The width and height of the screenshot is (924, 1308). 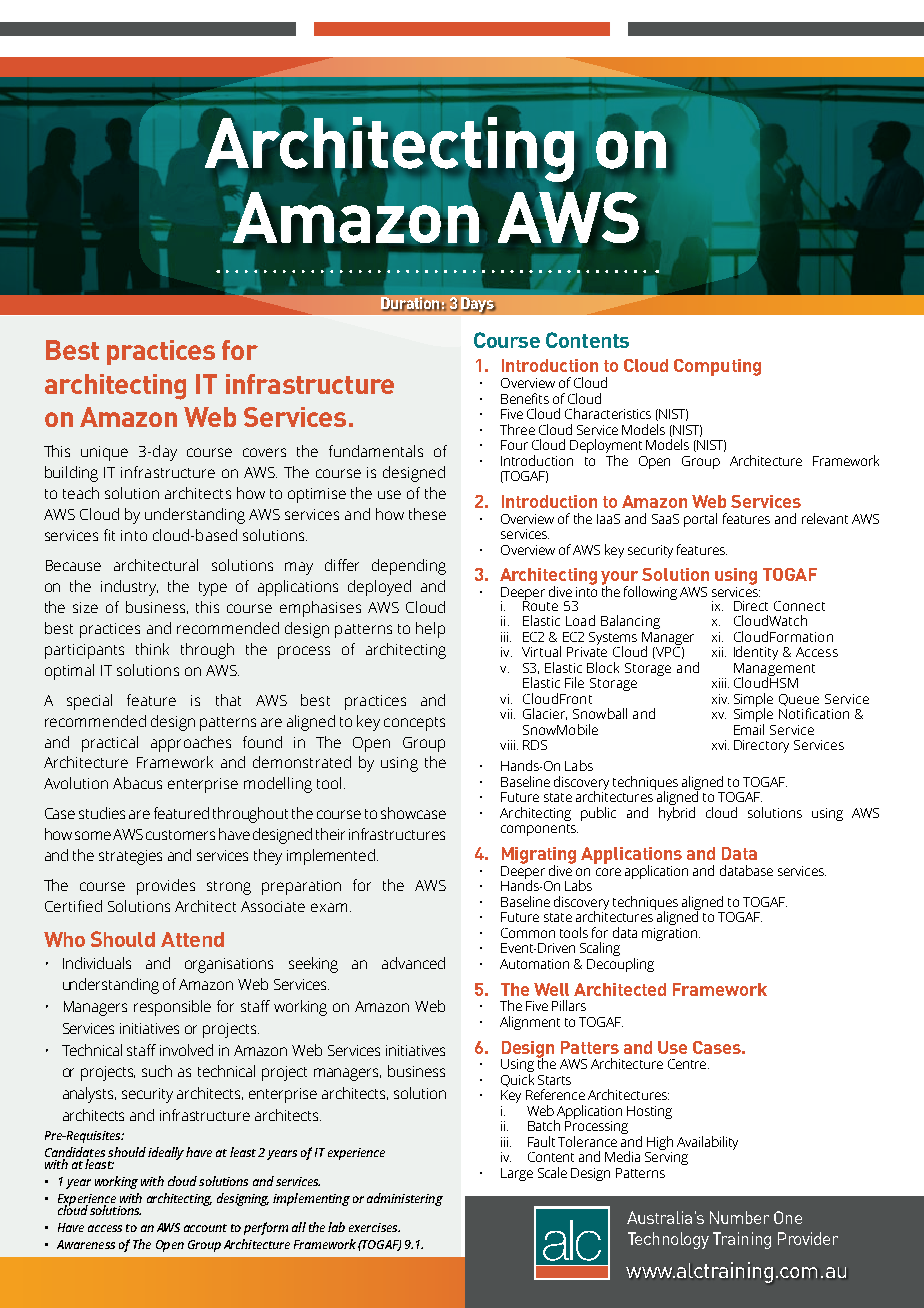 I want to click on Number, so click(x=739, y=1217).
